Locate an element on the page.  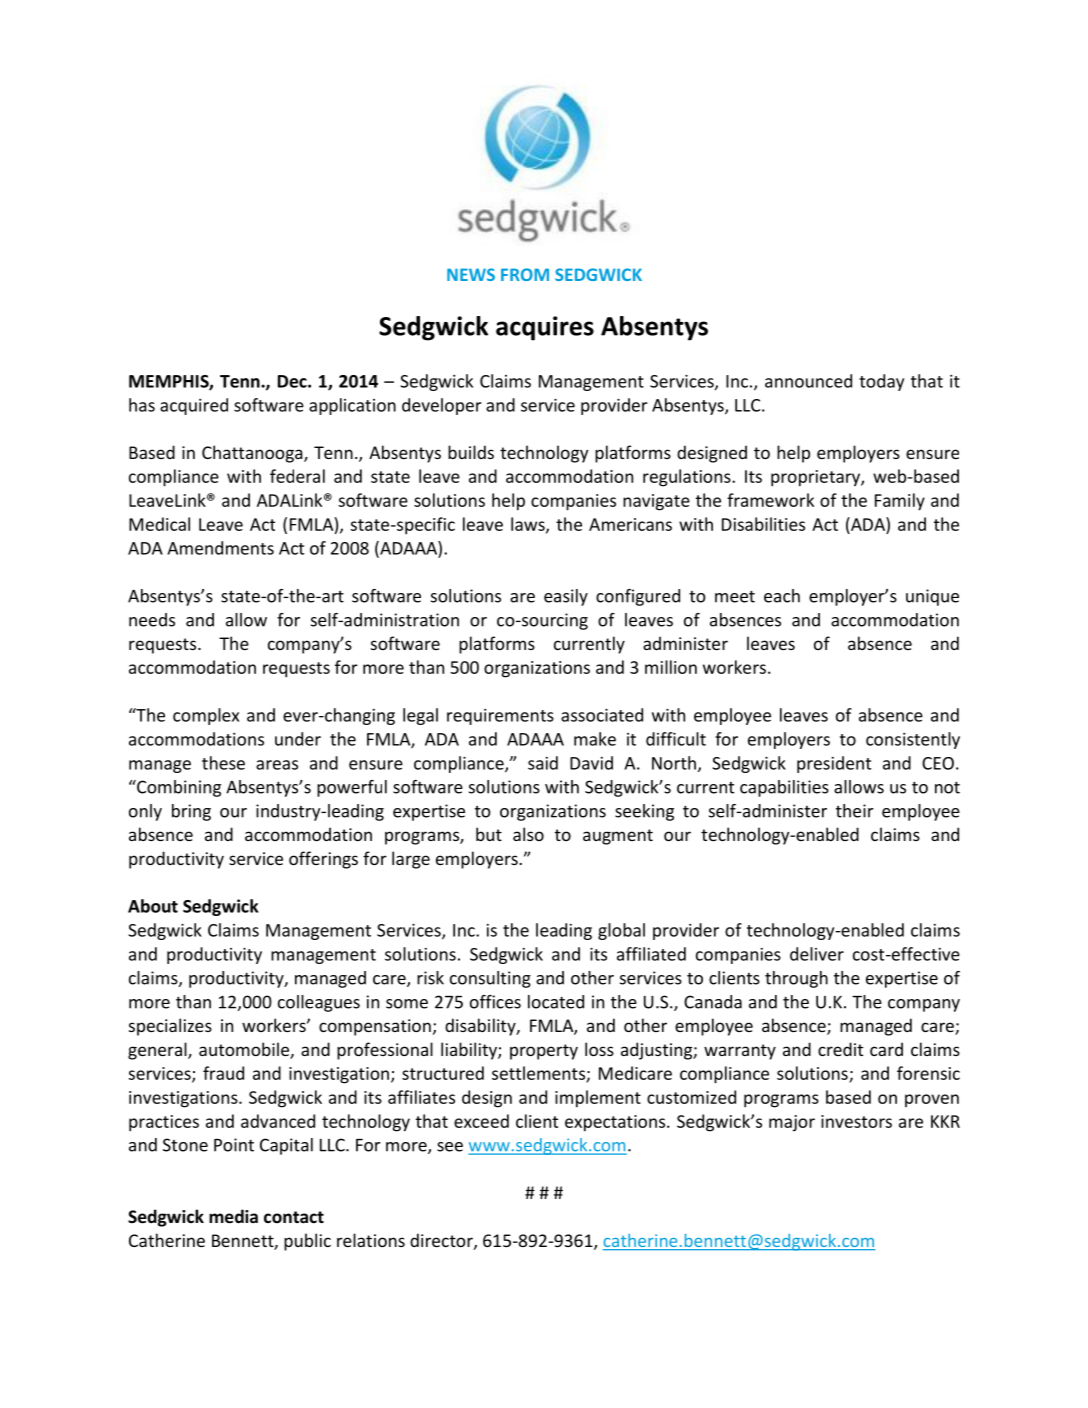
today is located at coordinates (881, 382).
